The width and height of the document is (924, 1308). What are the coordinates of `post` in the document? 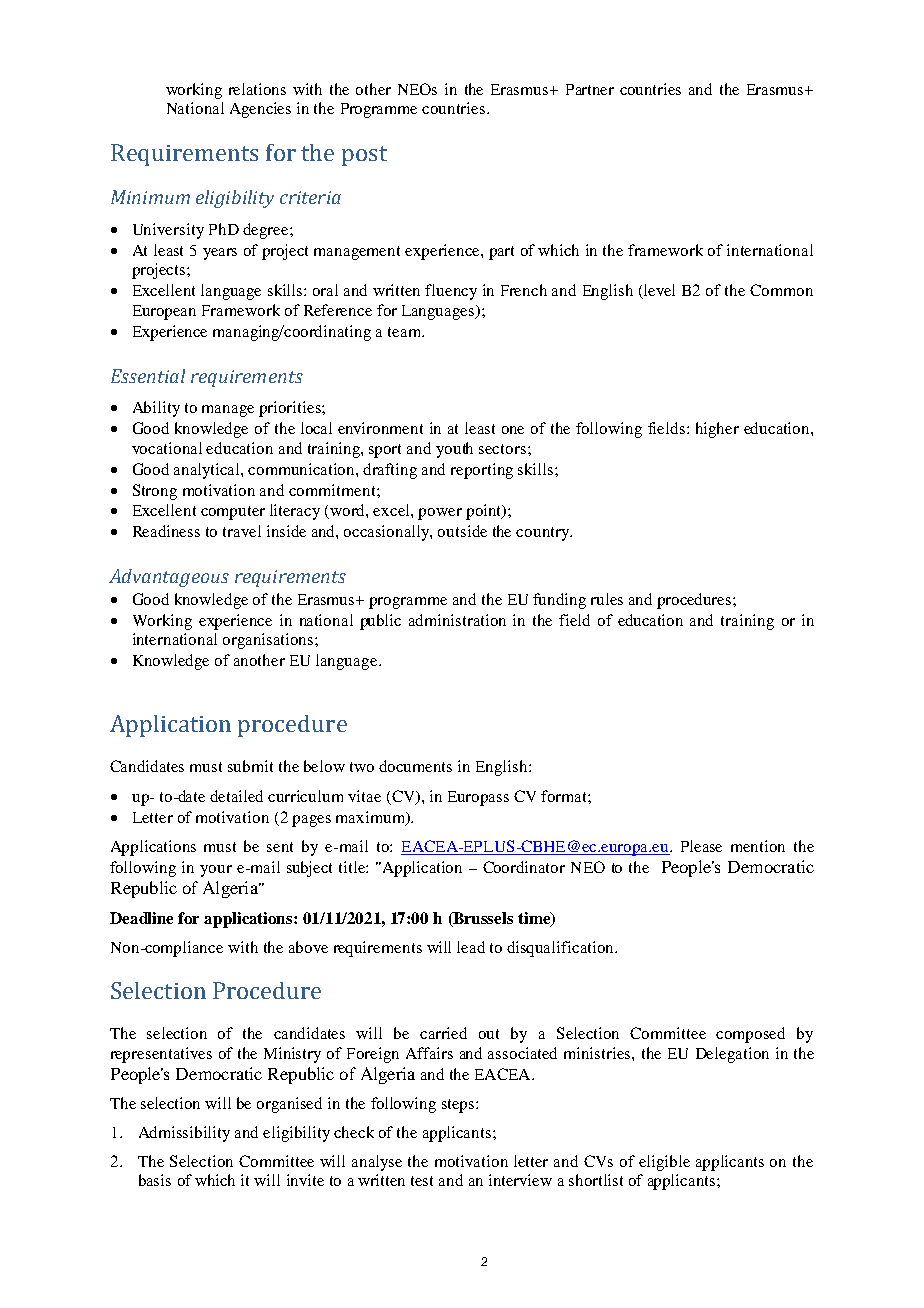 It's located at (364, 156).
